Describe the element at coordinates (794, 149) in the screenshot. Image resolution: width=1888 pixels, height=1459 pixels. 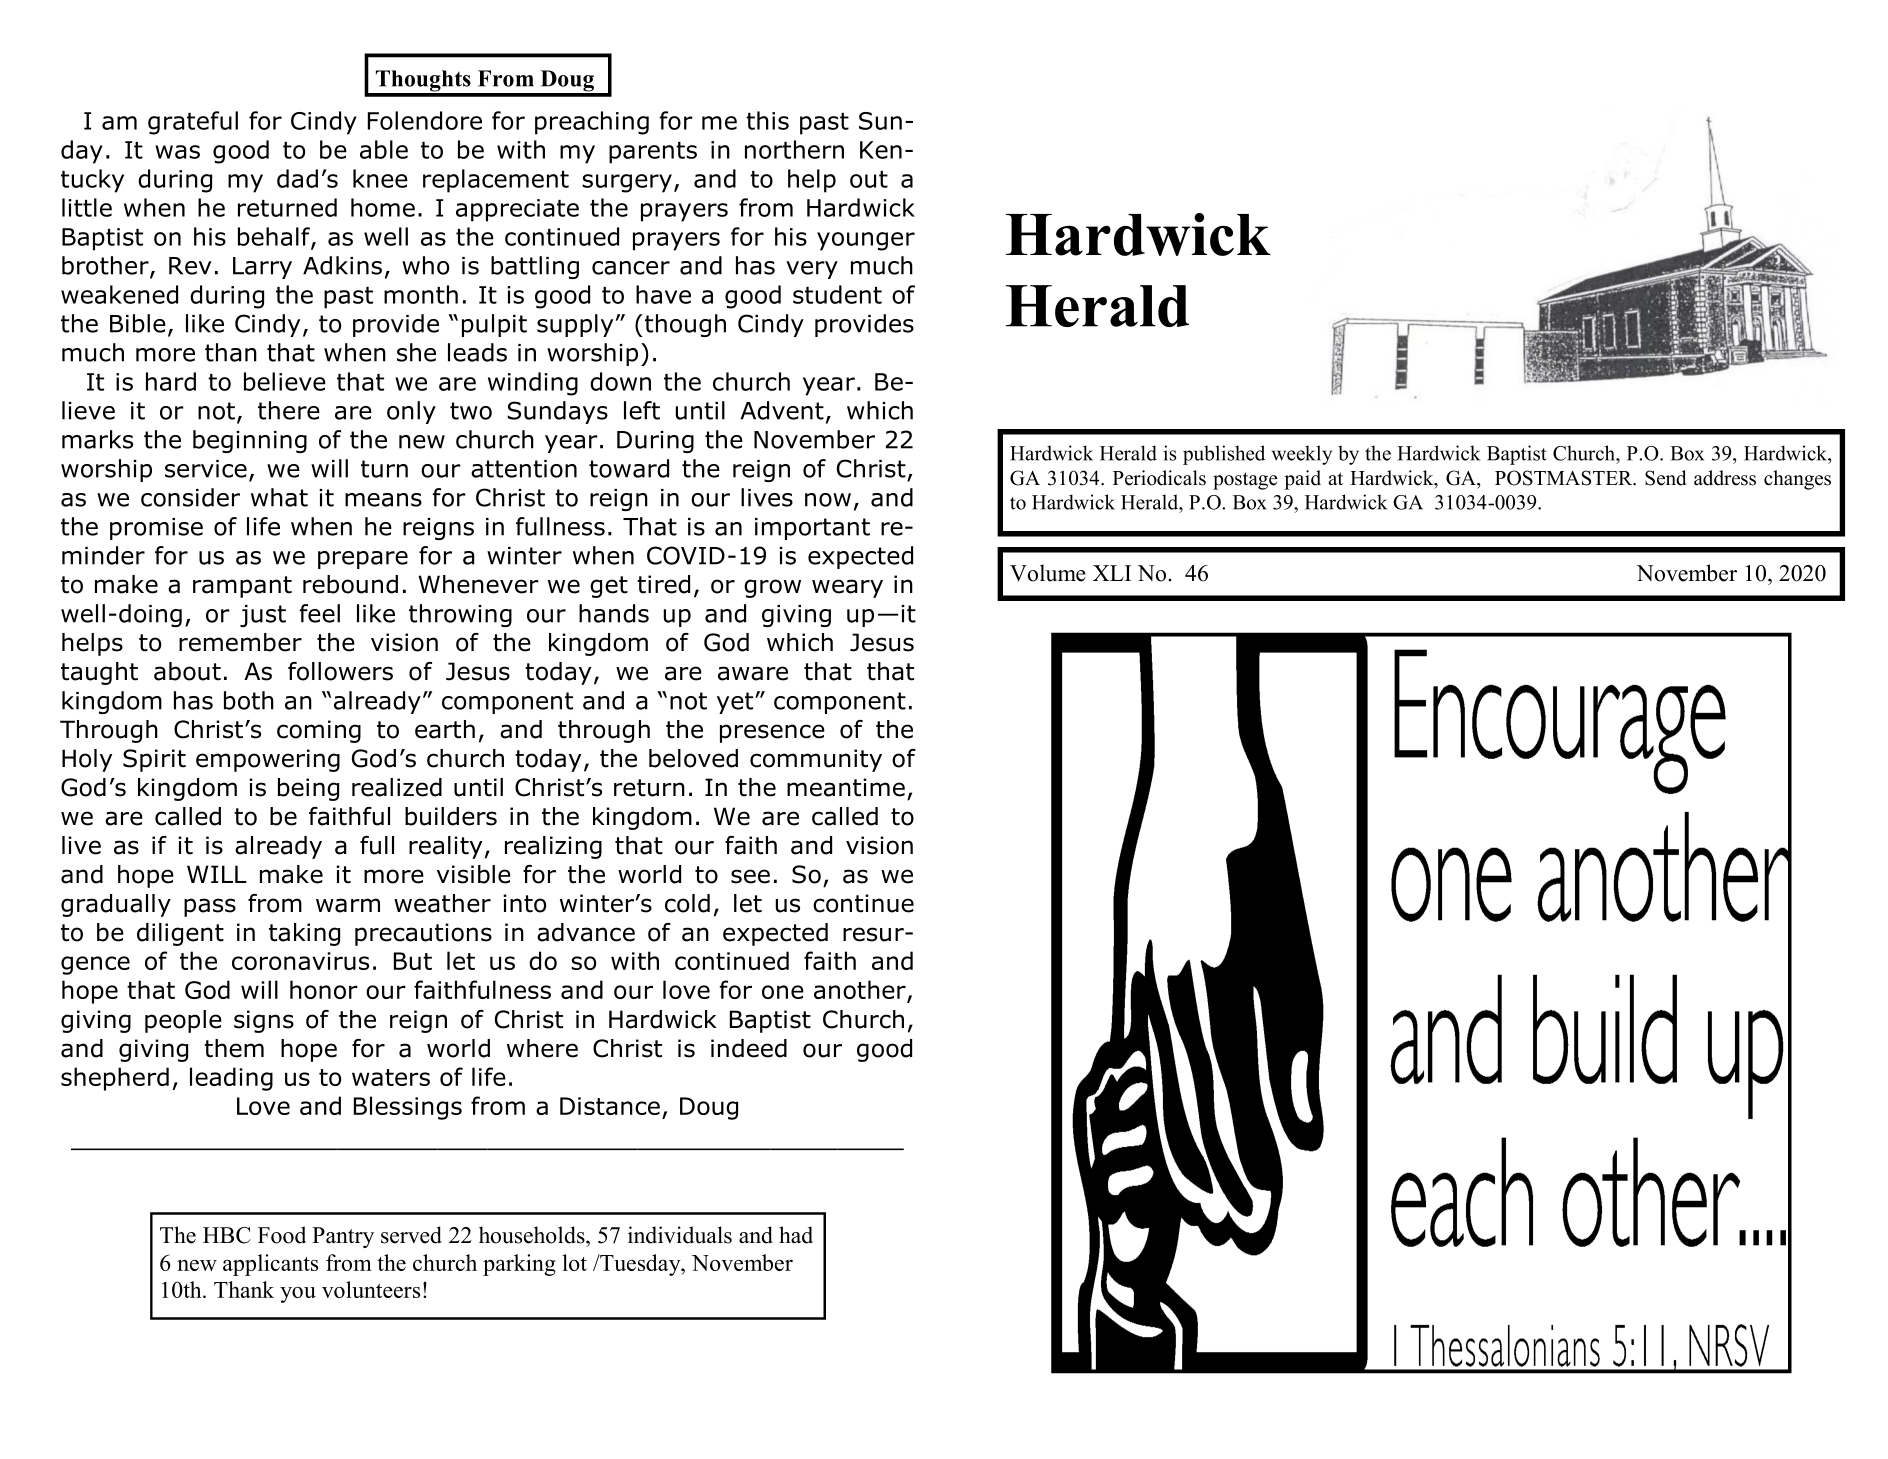
I see `northern` at that location.
